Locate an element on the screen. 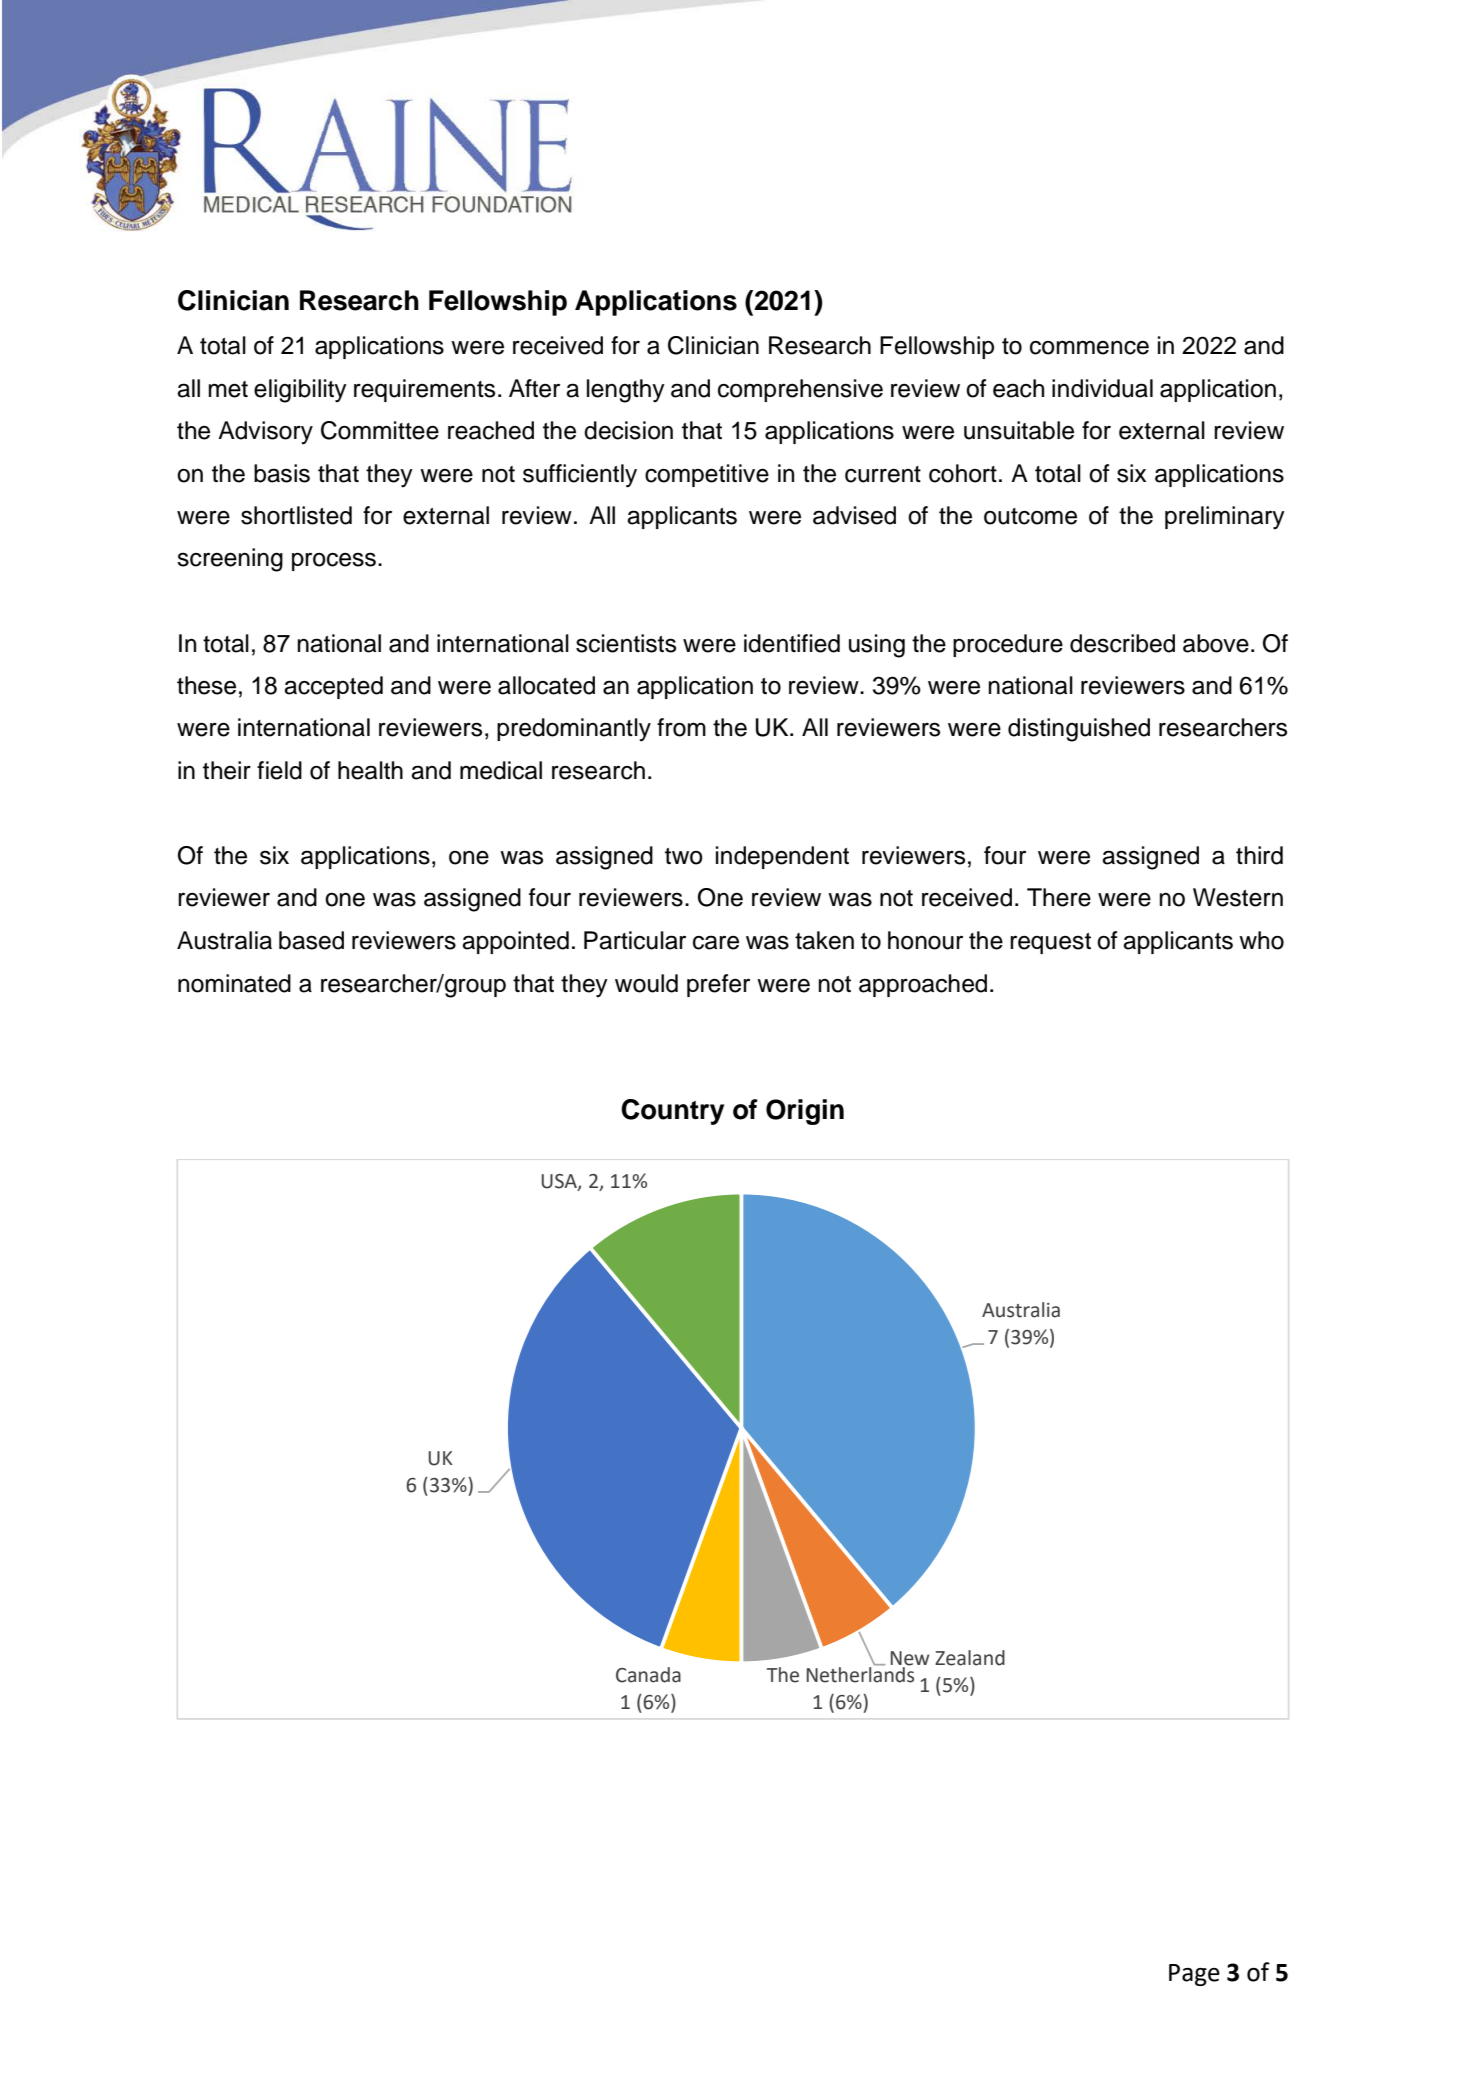 This screenshot has height=2074, width=1466. comprehensive is located at coordinates (800, 390).
